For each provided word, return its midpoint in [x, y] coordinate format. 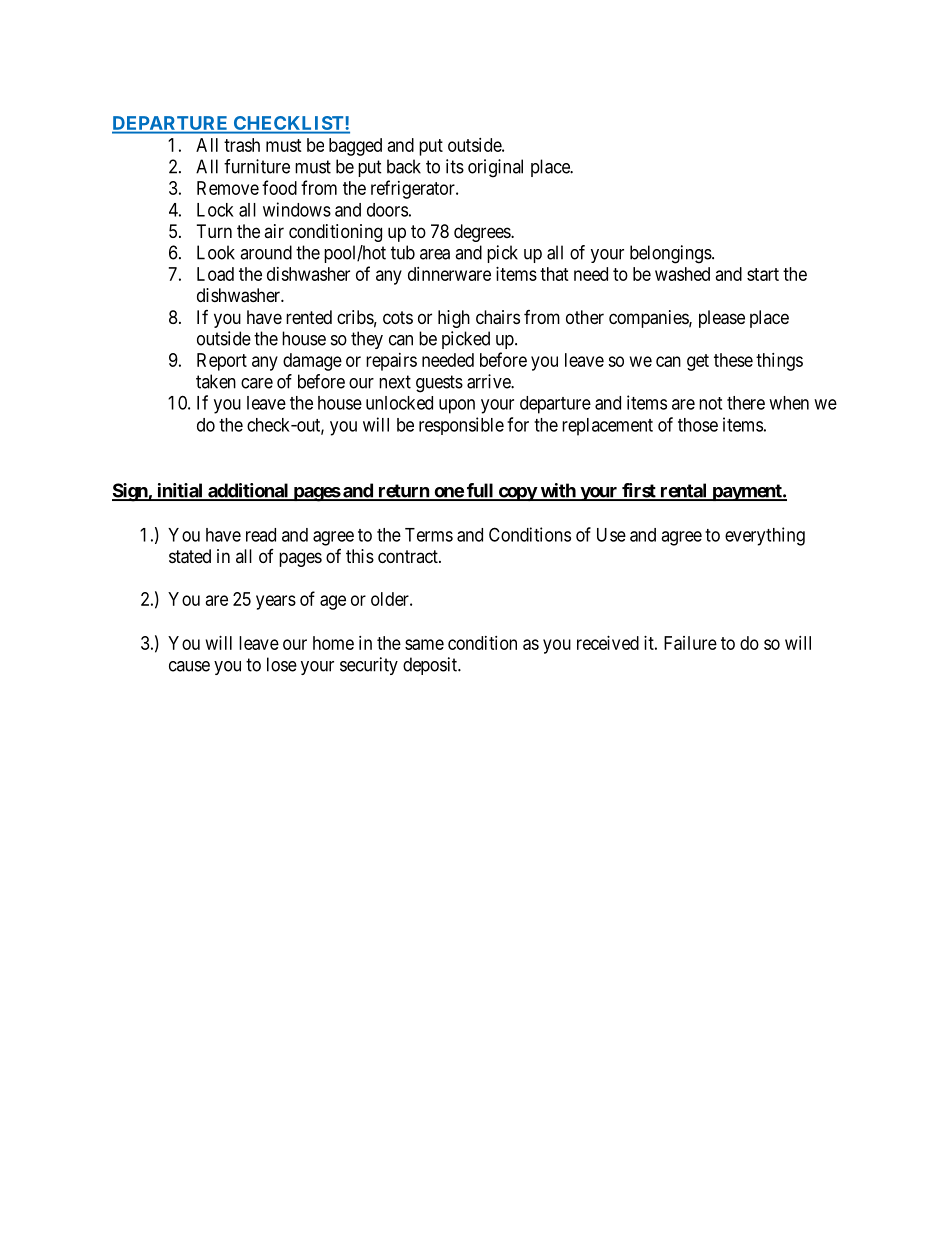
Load [215, 274]
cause [189, 666]
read [261, 535]
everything [765, 536]
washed [682, 274]
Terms [429, 535]
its [455, 166]
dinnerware [449, 274]
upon [457, 406]
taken [216, 381]
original [495, 168]
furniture [257, 166]
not [710, 403]
